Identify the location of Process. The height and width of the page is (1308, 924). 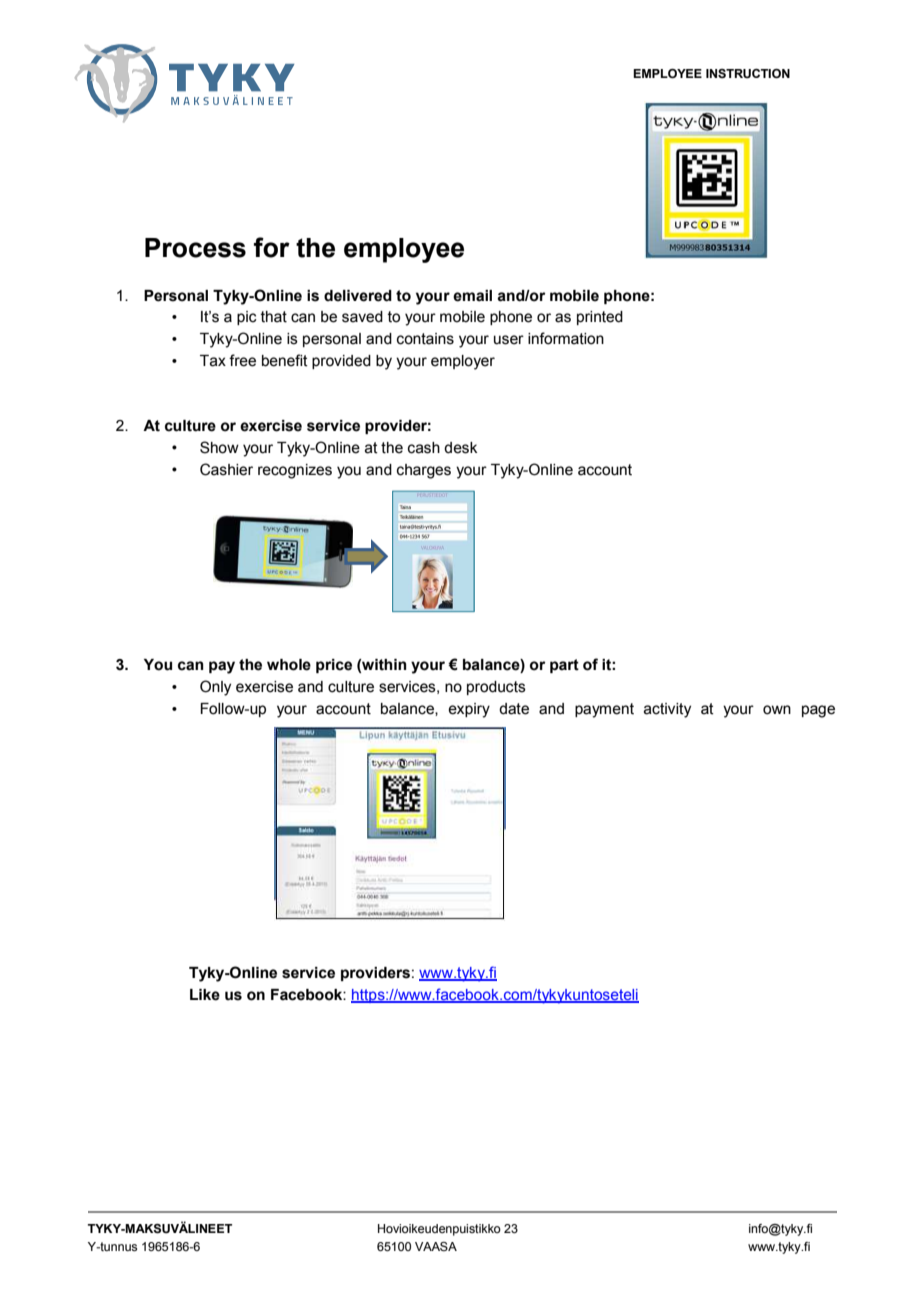
(195, 248).
